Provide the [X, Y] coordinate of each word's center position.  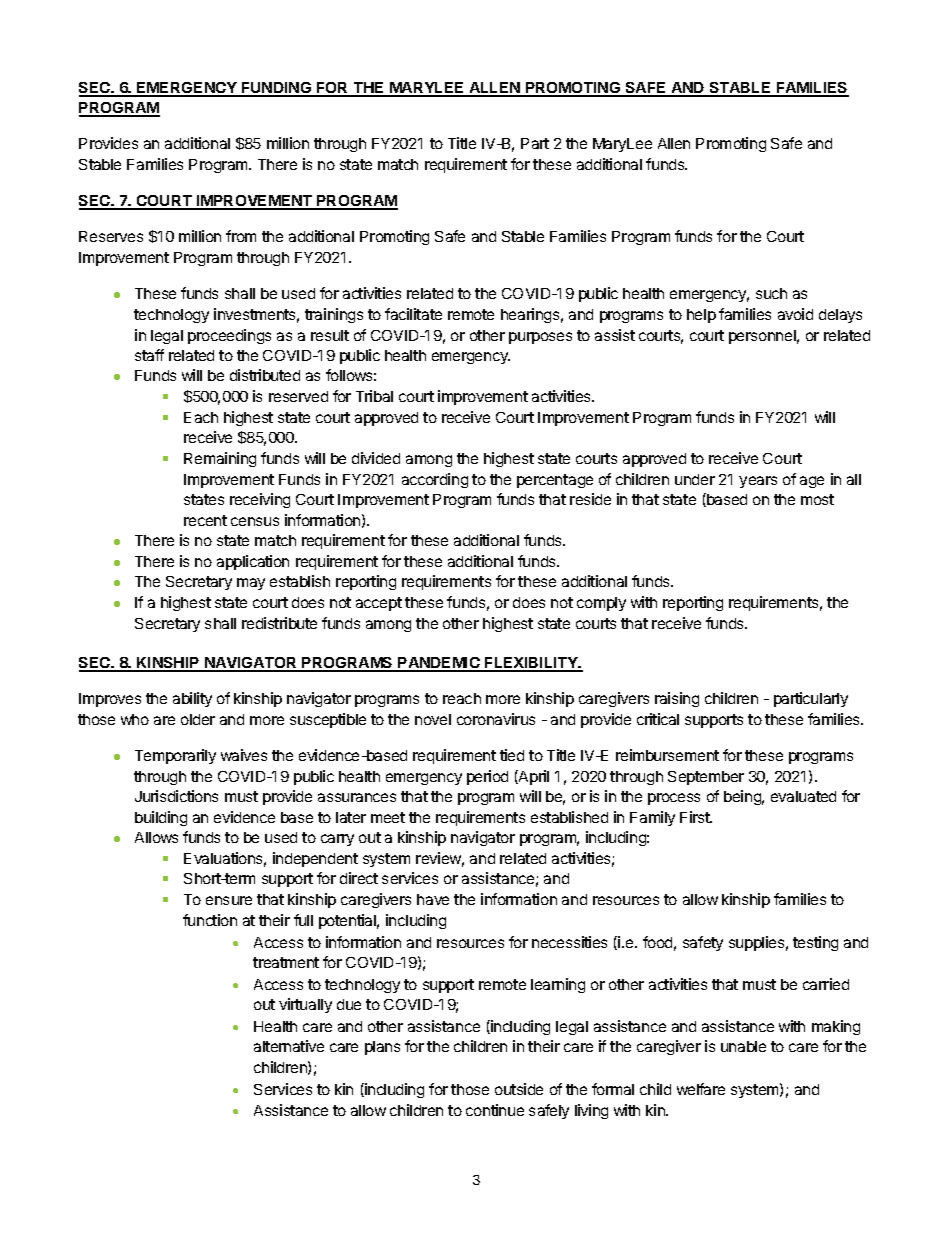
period [487, 777]
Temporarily [175, 756]
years [758, 482]
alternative [289, 1046]
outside [519, 1089]
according [435, 480]
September [706, 778]
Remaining [220, 459]
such [771, 293]
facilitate [413, 314]
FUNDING [277, 89]
